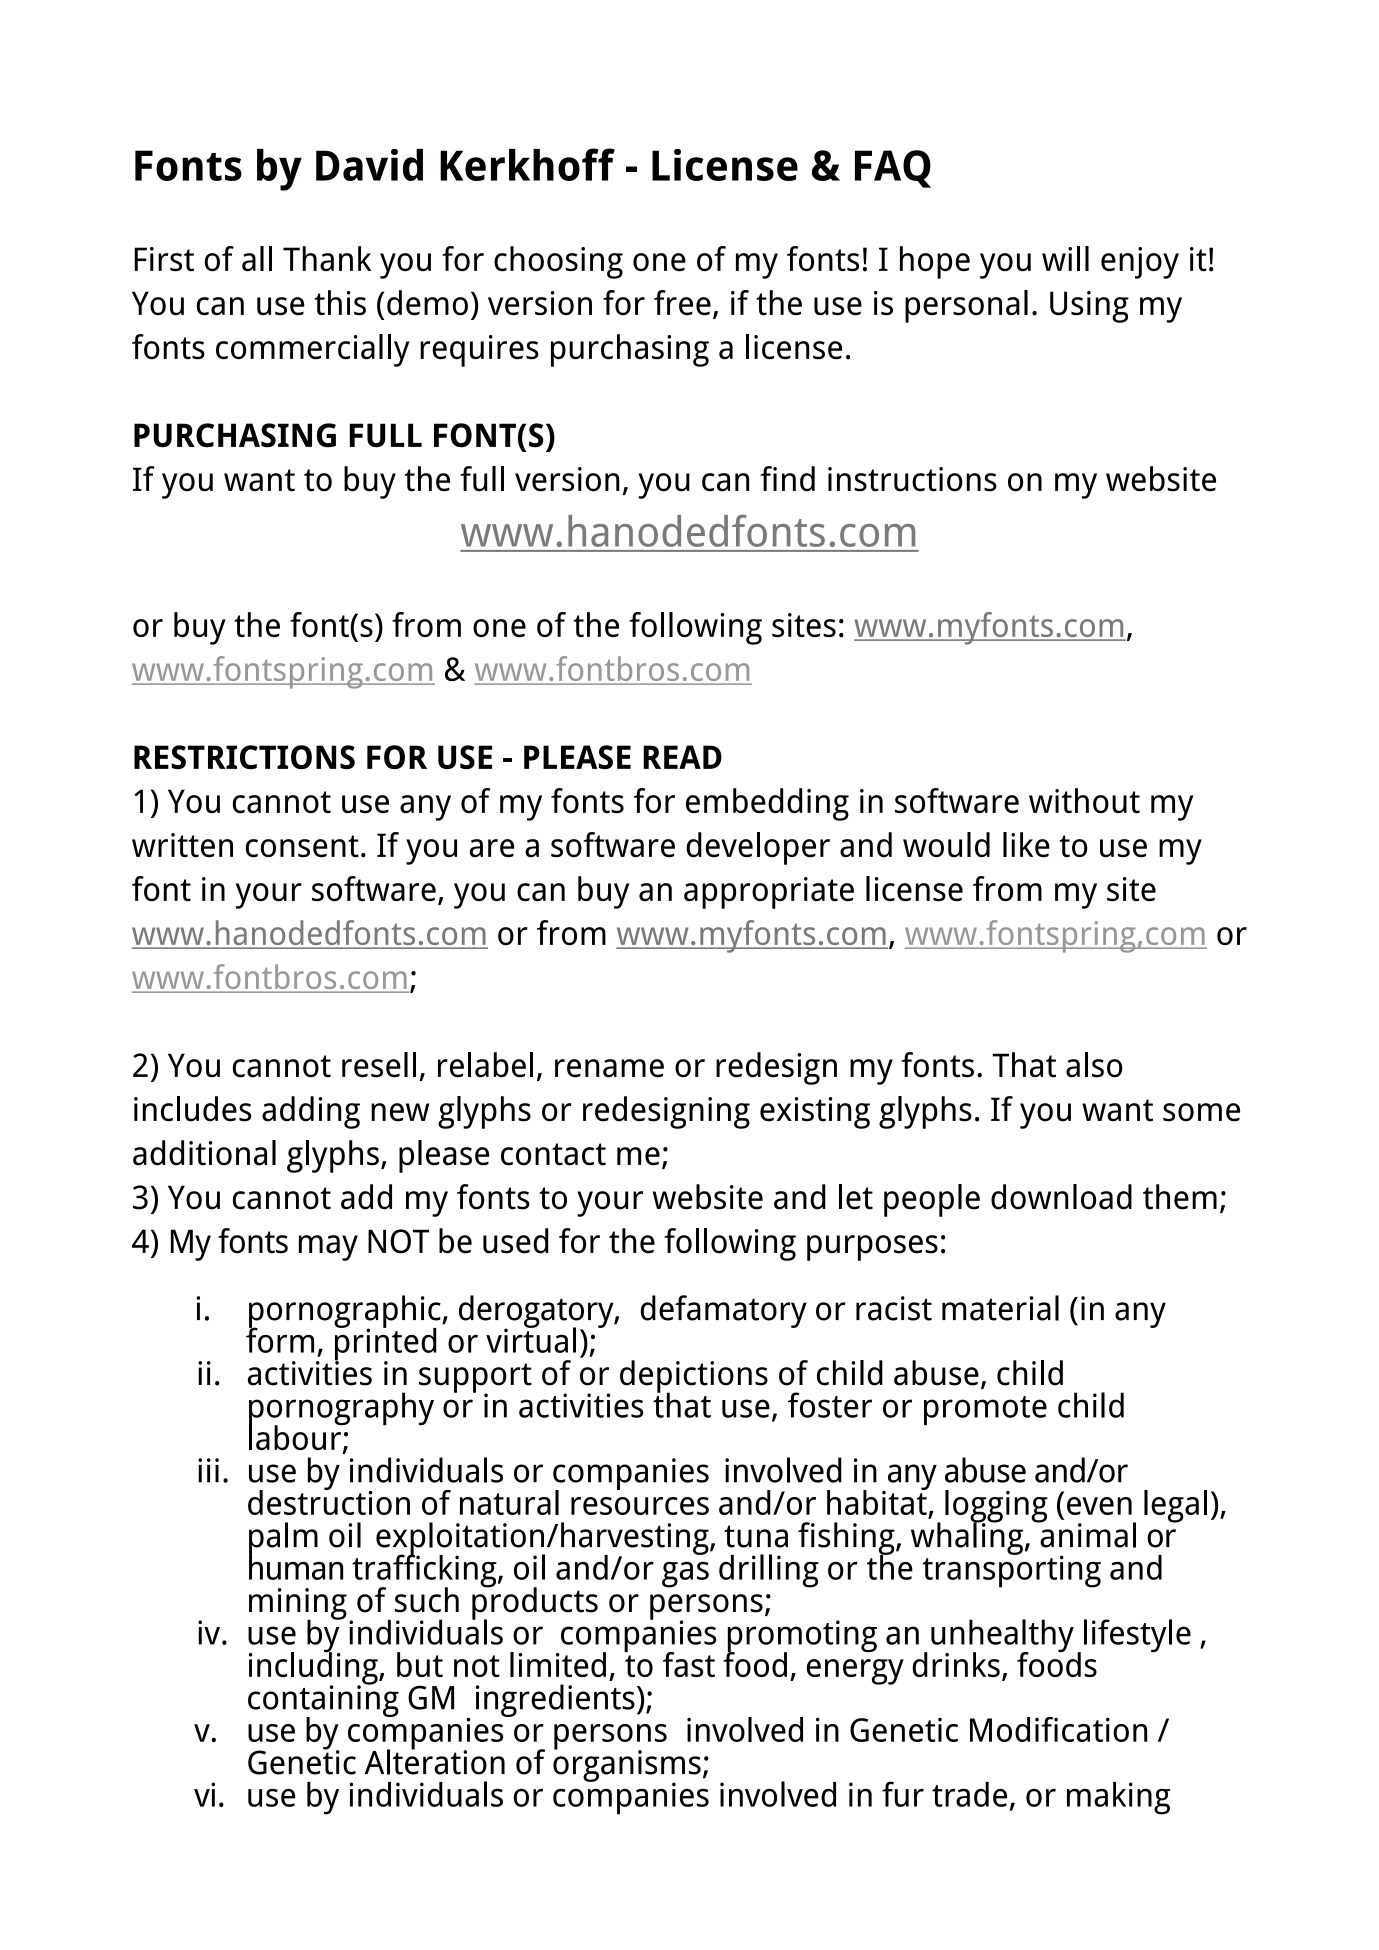  Describe the element at coordinates (327, 258) in the screenshot. I see `Thank` at that location.
